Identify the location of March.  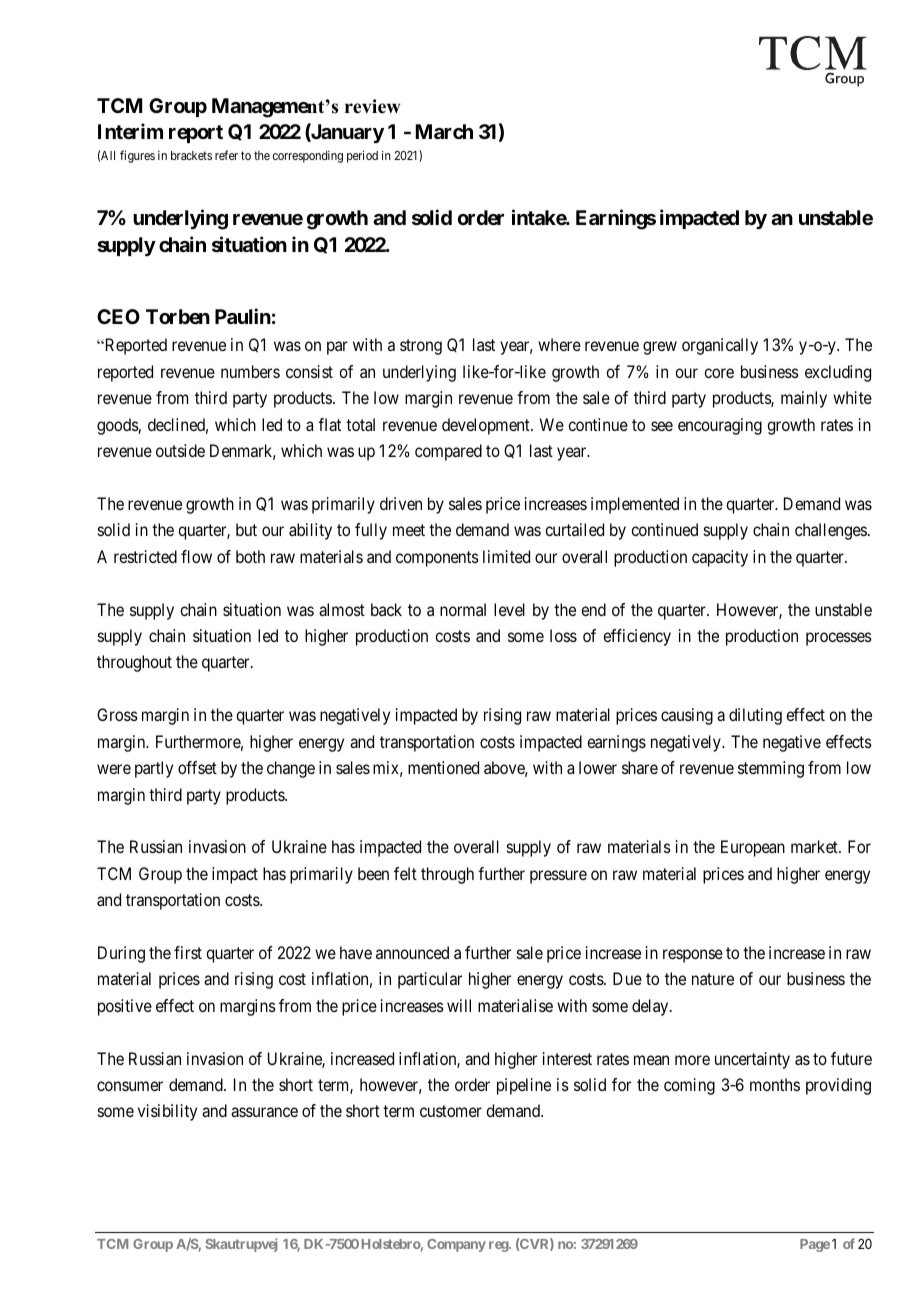
(444, 131).
